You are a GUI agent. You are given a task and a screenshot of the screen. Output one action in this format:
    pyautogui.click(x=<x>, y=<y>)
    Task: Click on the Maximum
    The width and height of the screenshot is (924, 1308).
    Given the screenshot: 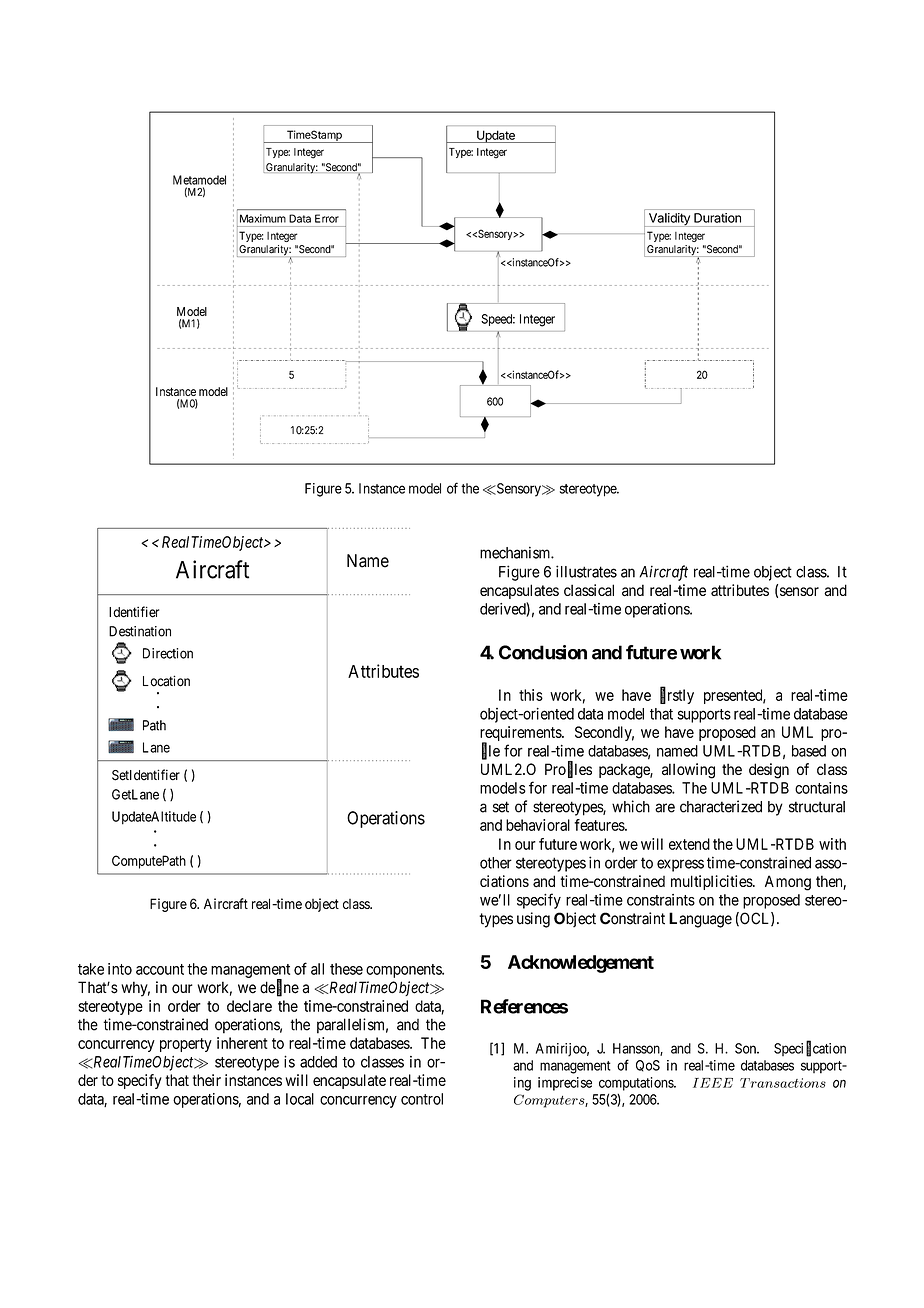 What is the action you would take?
    pyautogui.click(x=263, y=218)
